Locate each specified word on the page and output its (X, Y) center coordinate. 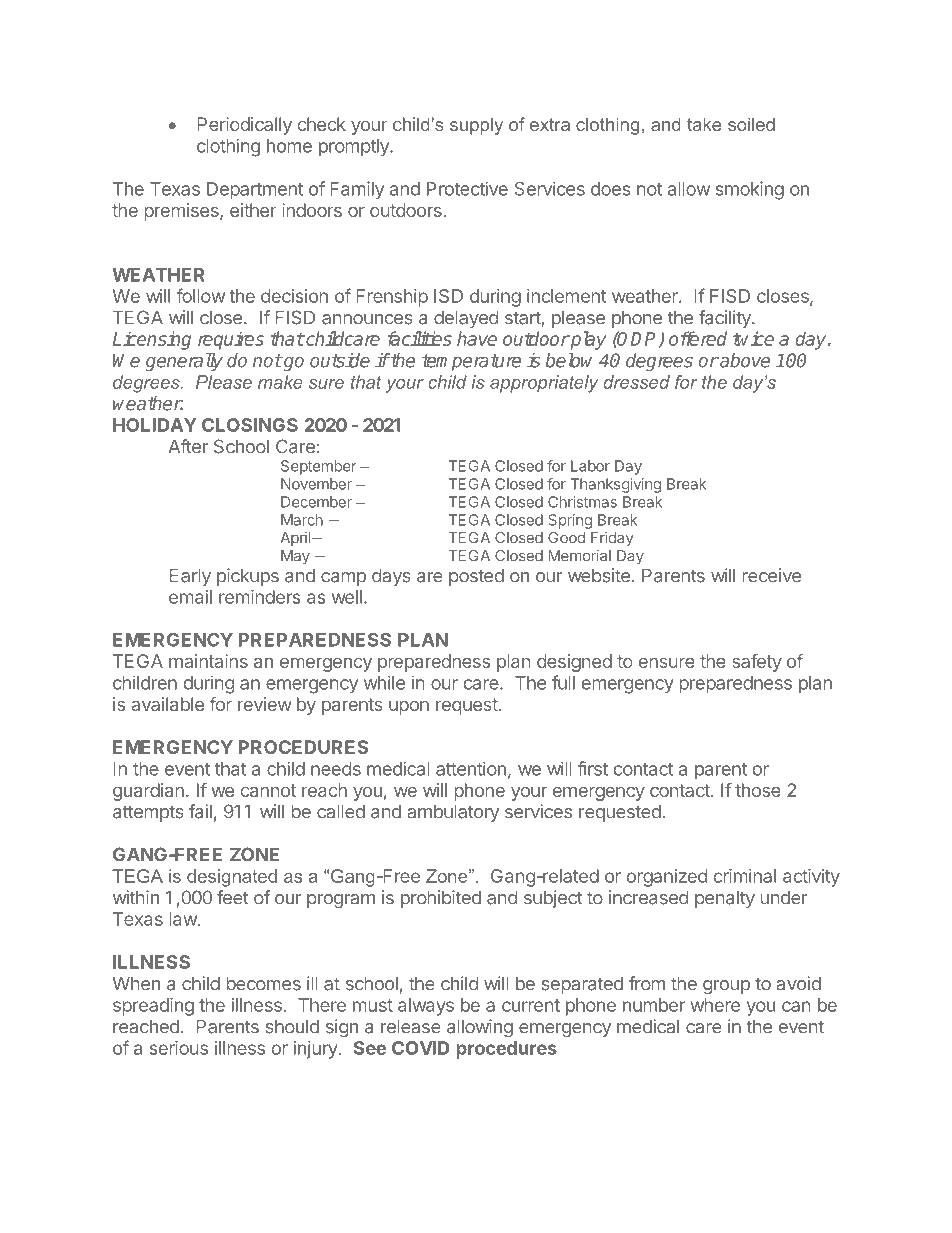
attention (471, 768)
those (758, 790)
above (744, 360)
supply (476, 126)
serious (178, 1048)
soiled (751, 124)
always (426, 1007)
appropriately (544, 384)
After (188, 446)
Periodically (244, 126)
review (265, 704)
